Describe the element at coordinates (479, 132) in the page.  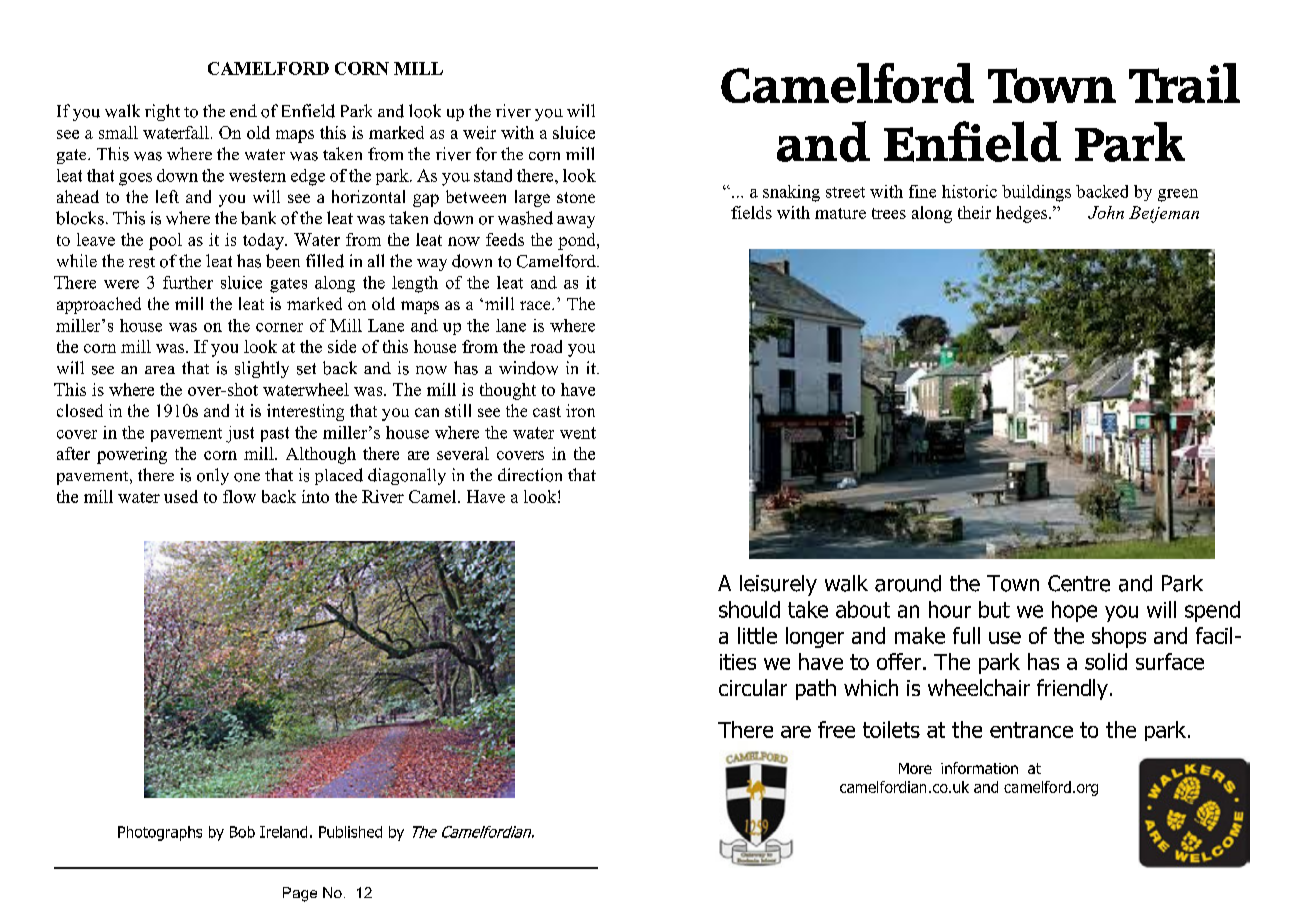
I see `weir` at that location.
